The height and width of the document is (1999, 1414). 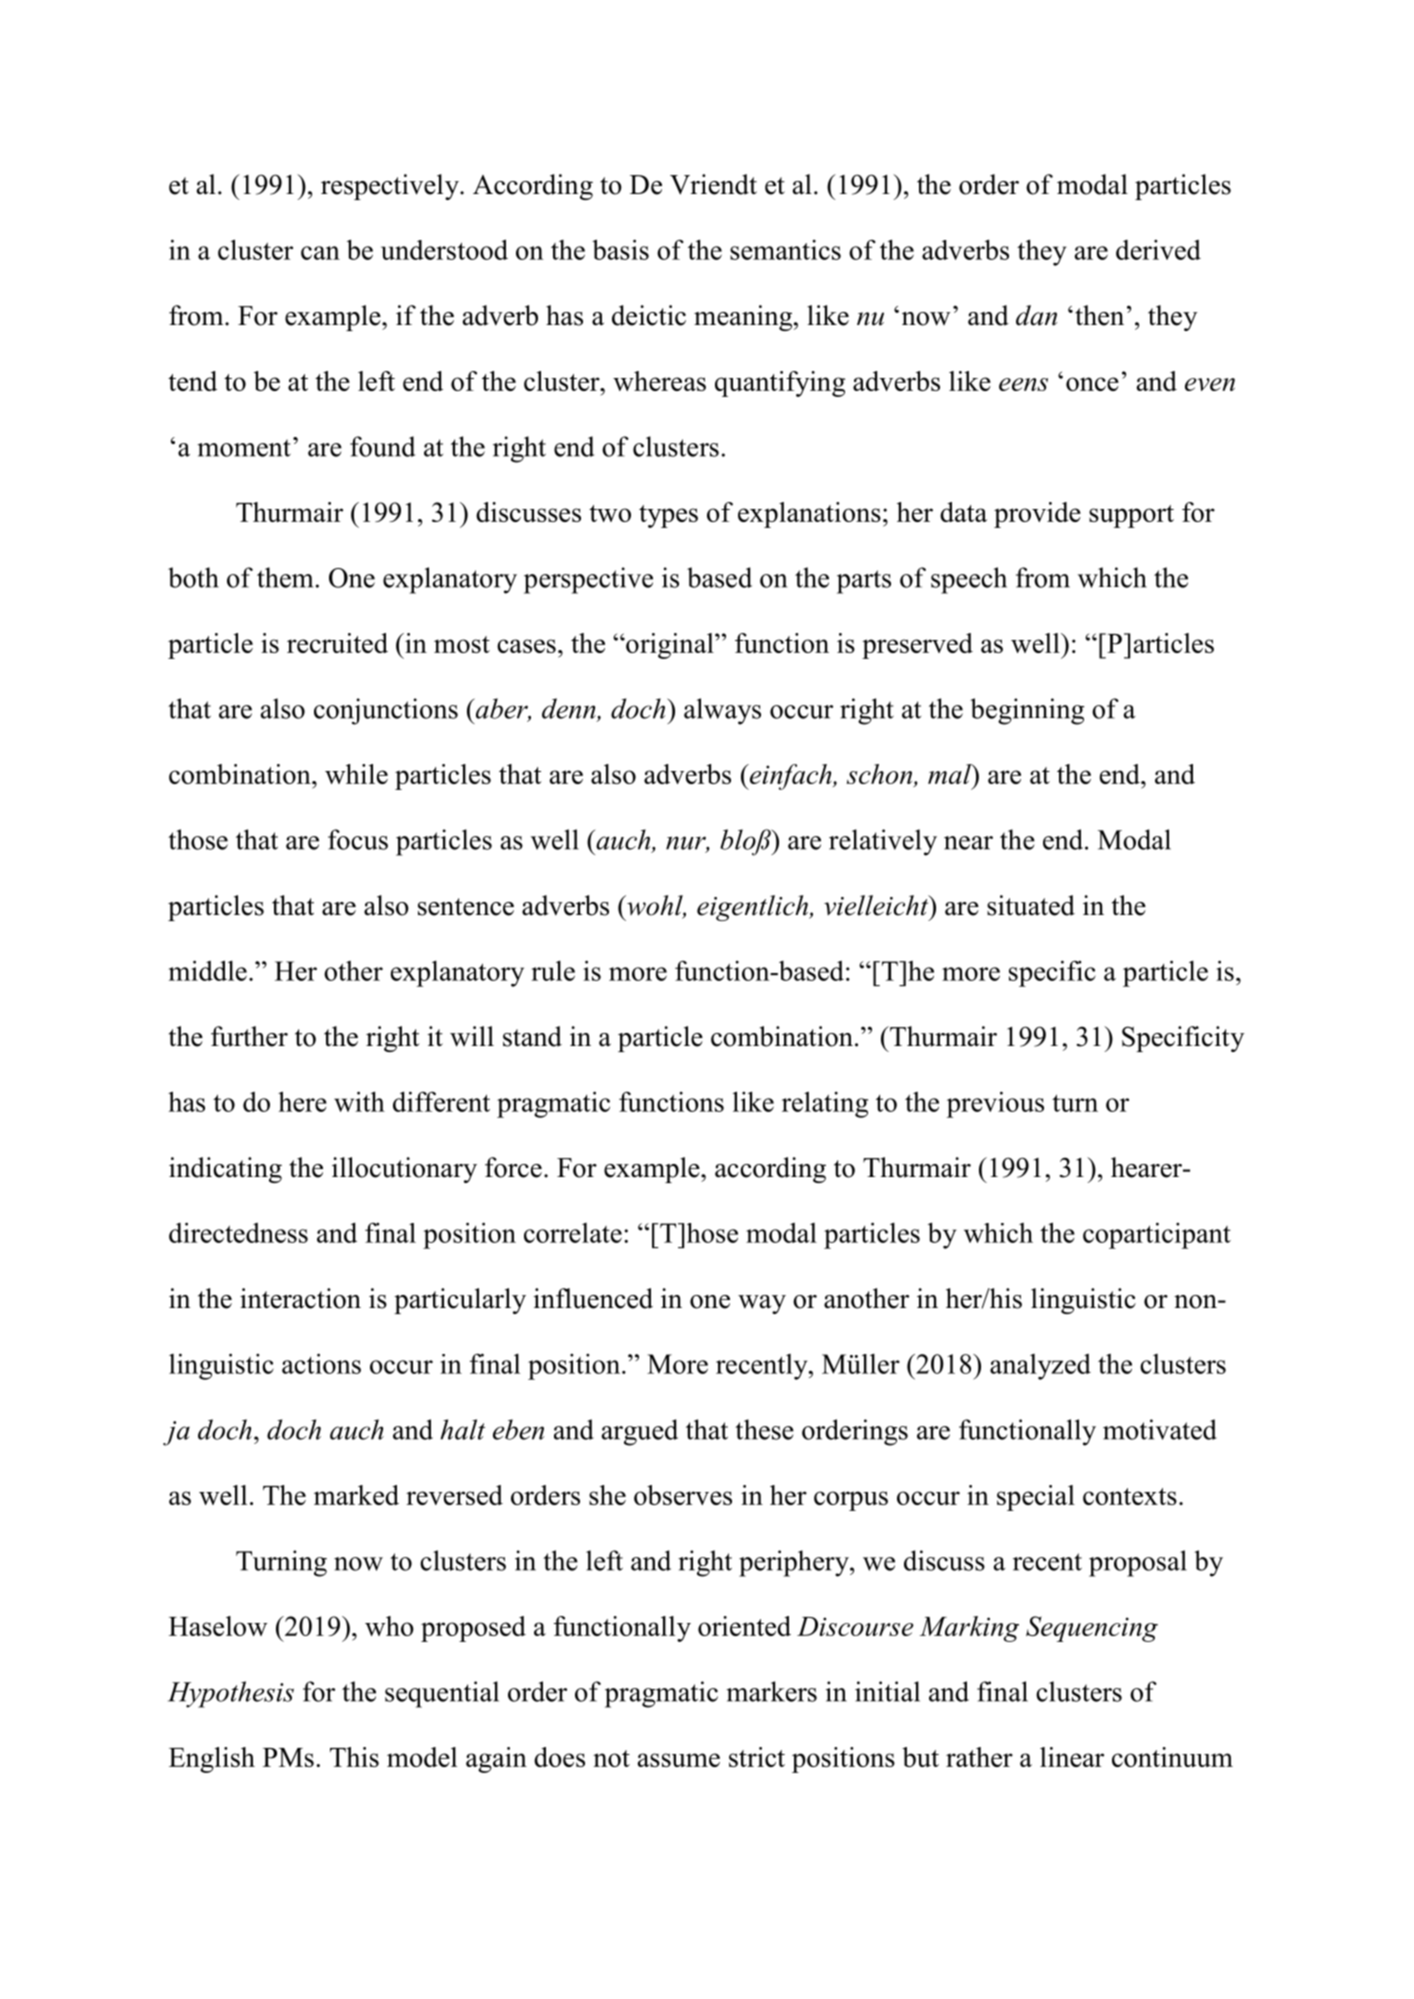 I want to click on interaction, so click(x=300, y=1298).
